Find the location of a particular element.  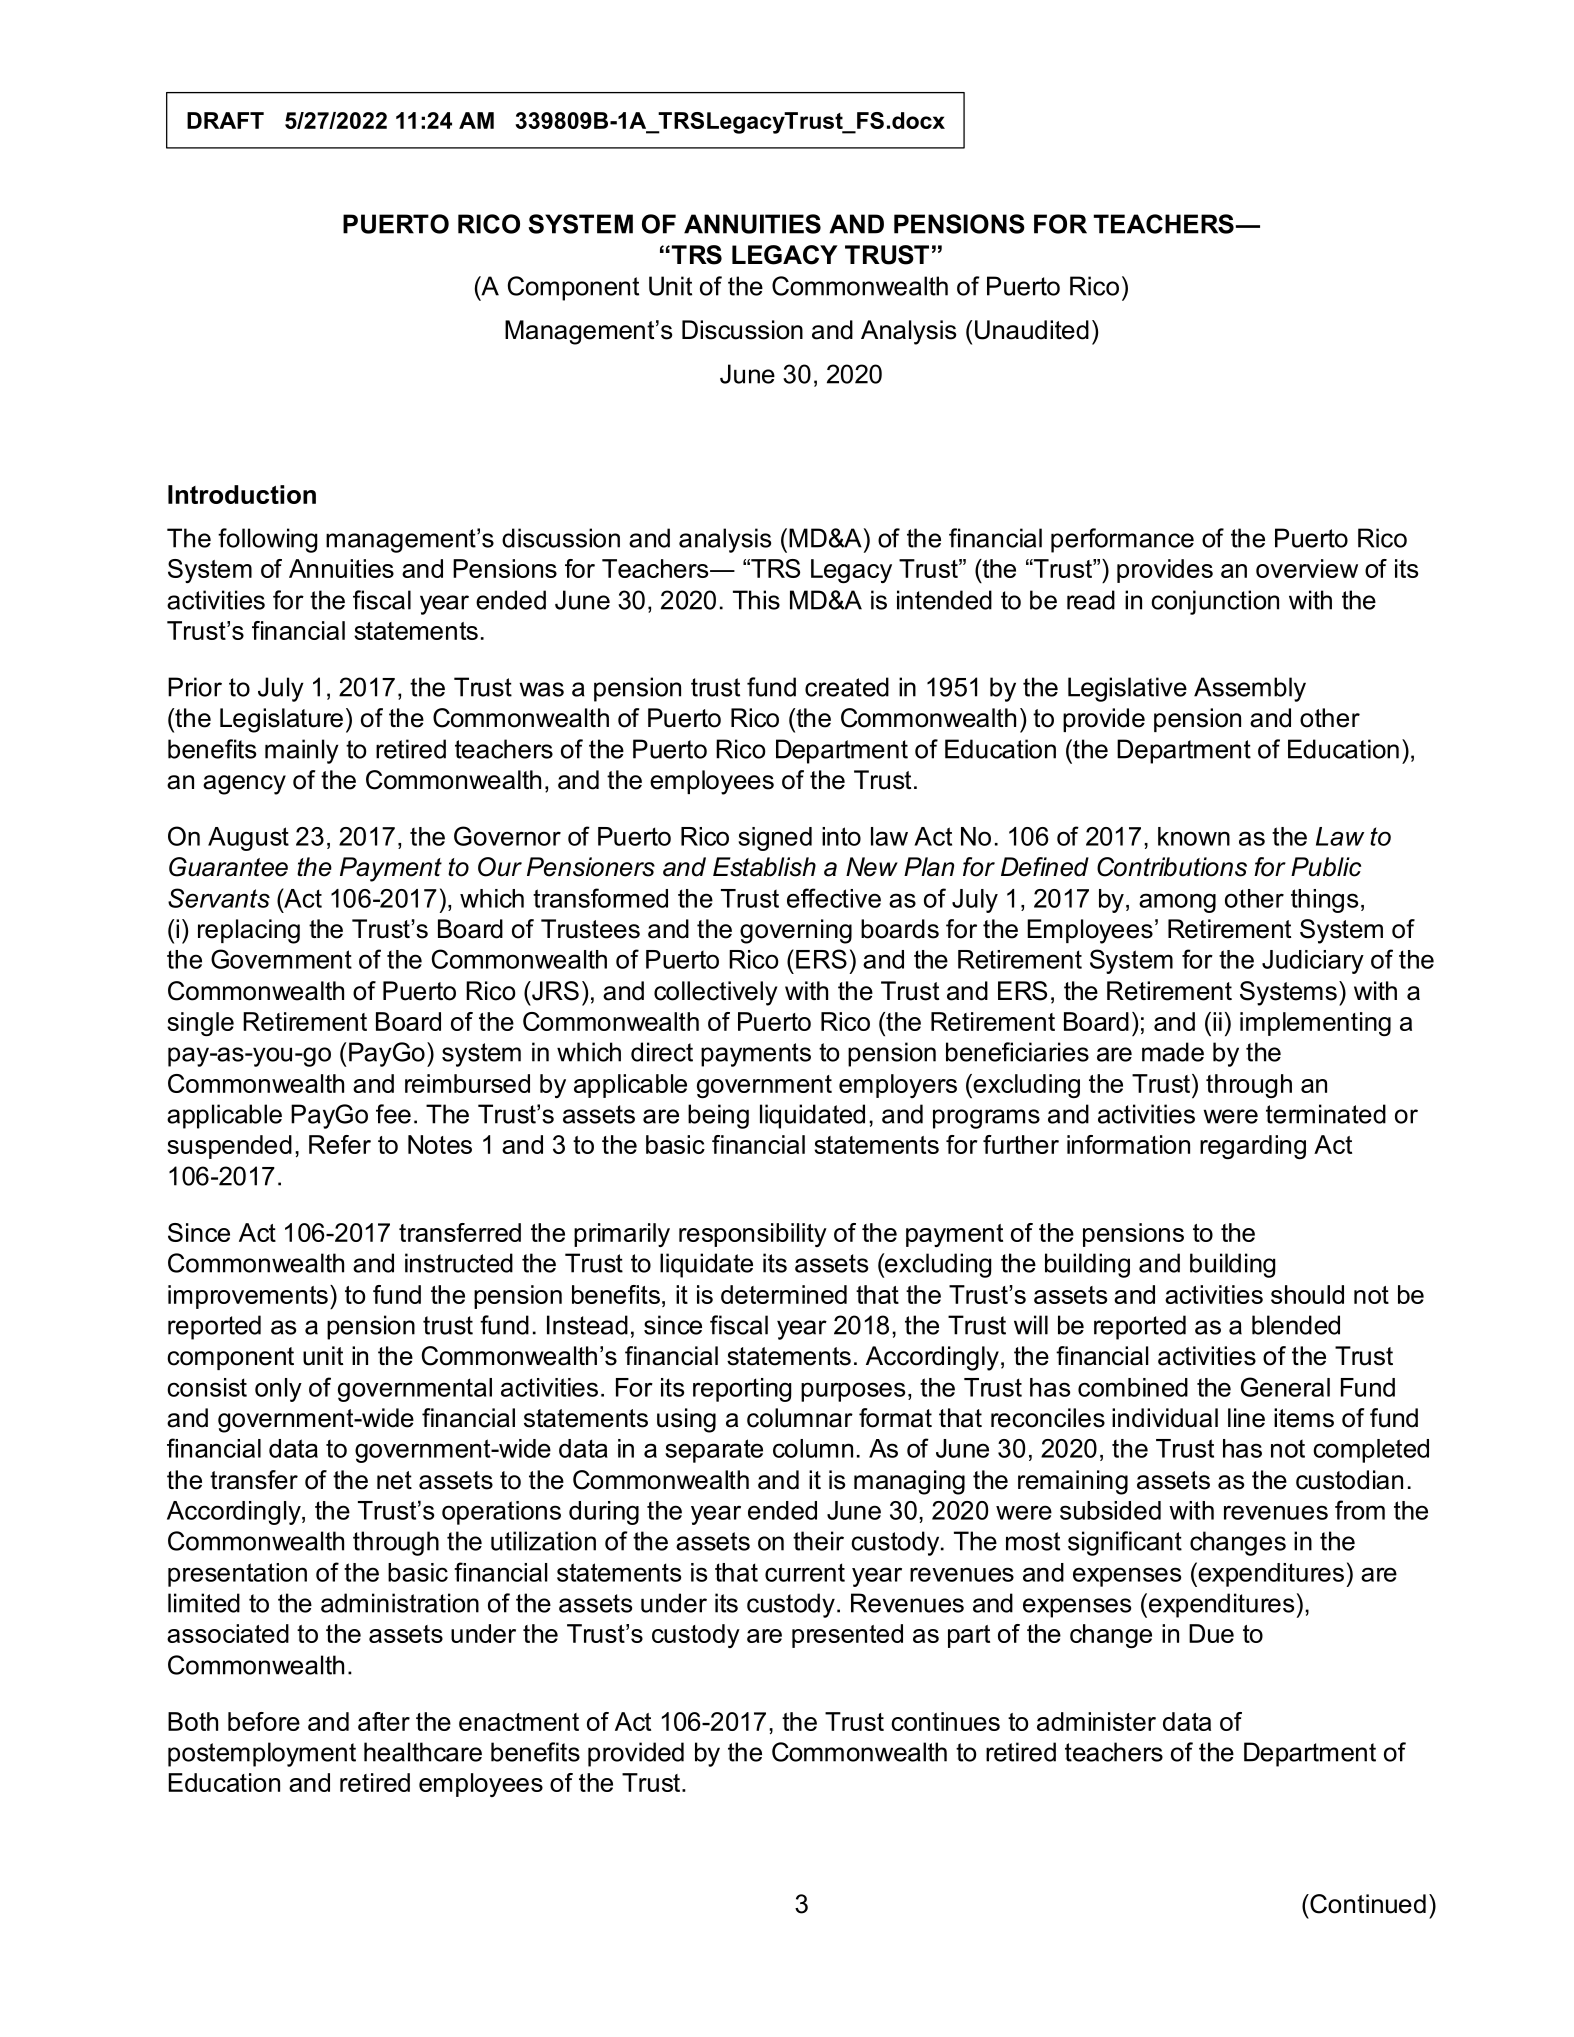

performance is located at coordinates (1122, 540).
